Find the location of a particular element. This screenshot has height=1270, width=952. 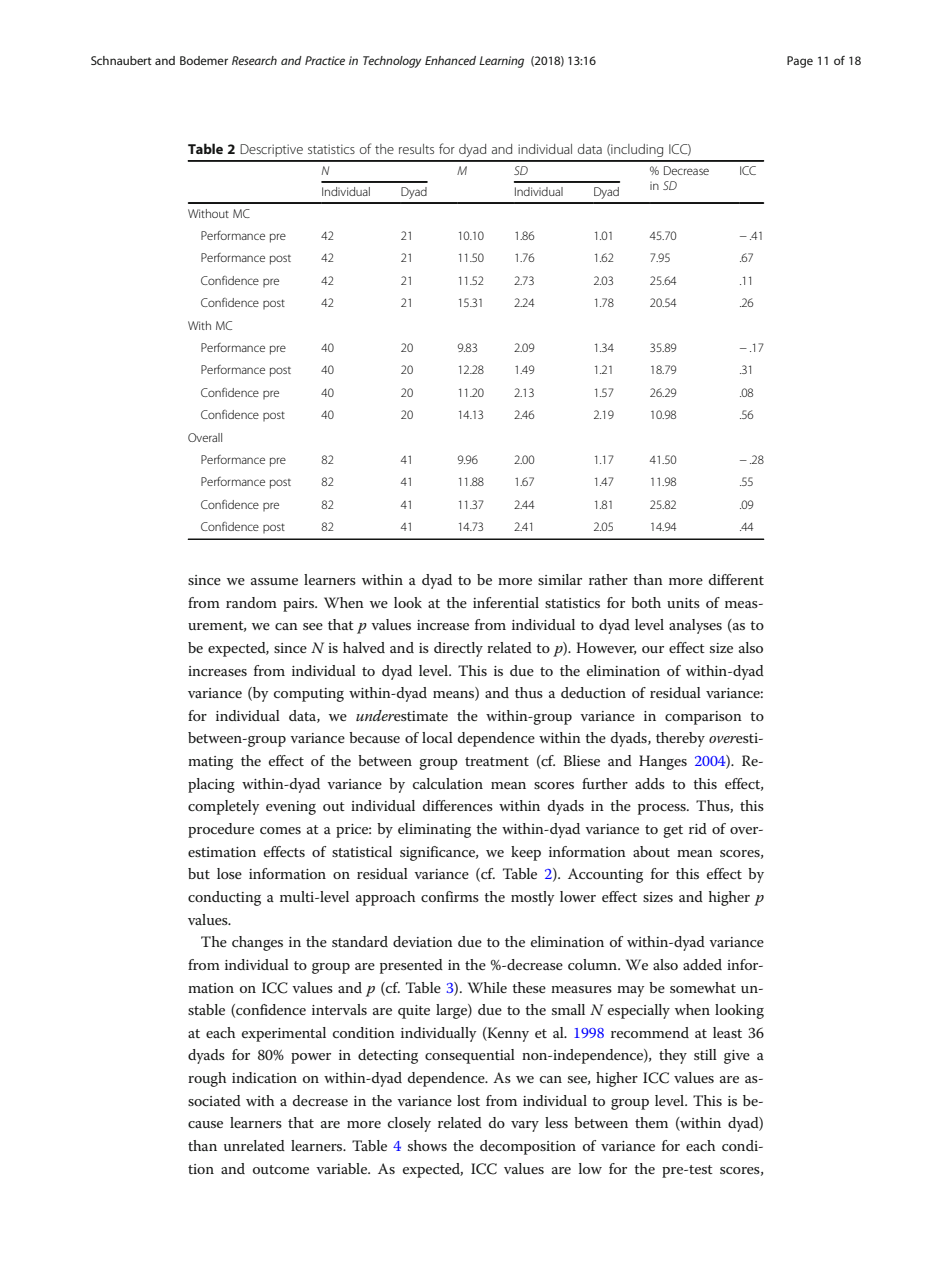

them is located at coordinates (651, 1122).
